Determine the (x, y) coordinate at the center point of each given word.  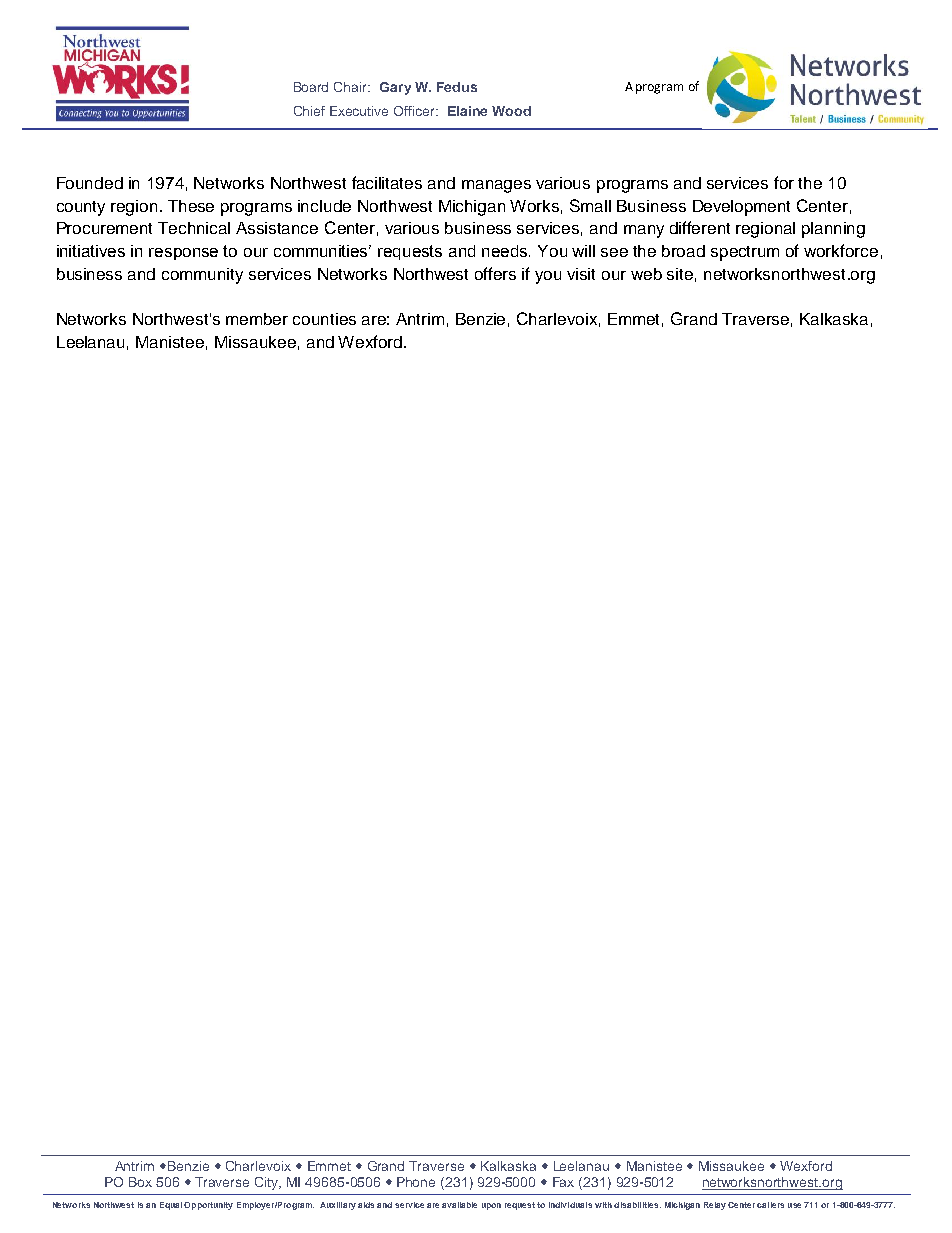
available (459, 1205)
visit (581, 274)
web (646, 274)
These (191, 206)
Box (140, 1182)
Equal (171, 1206)
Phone (416, 1182)
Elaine (467, 111)
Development (741, 208)
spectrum (745, 253)
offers (495, 273)
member (257, 319)
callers (770, 1205)
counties (324, 319)
